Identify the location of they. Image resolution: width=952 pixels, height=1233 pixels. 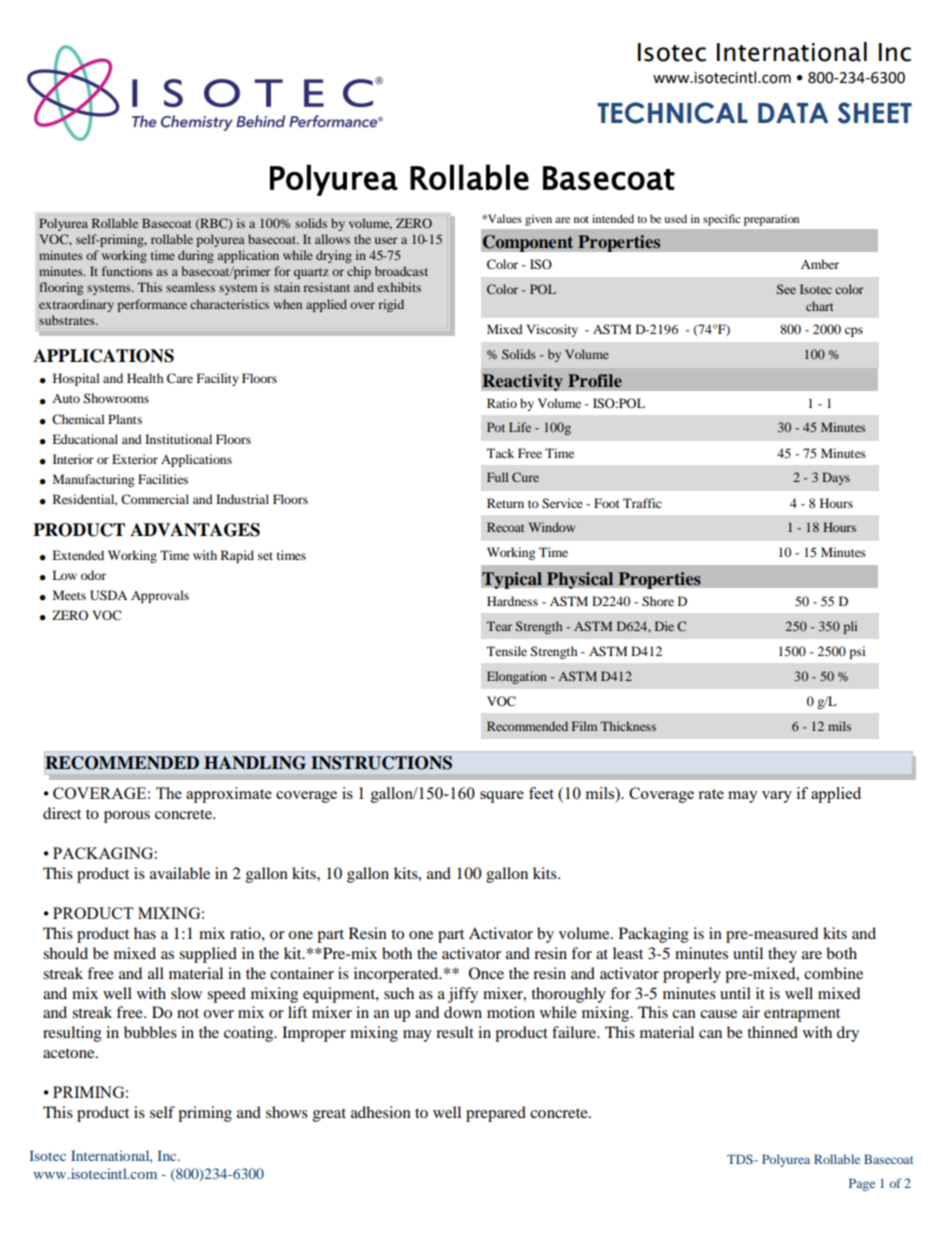
(782, 955).
